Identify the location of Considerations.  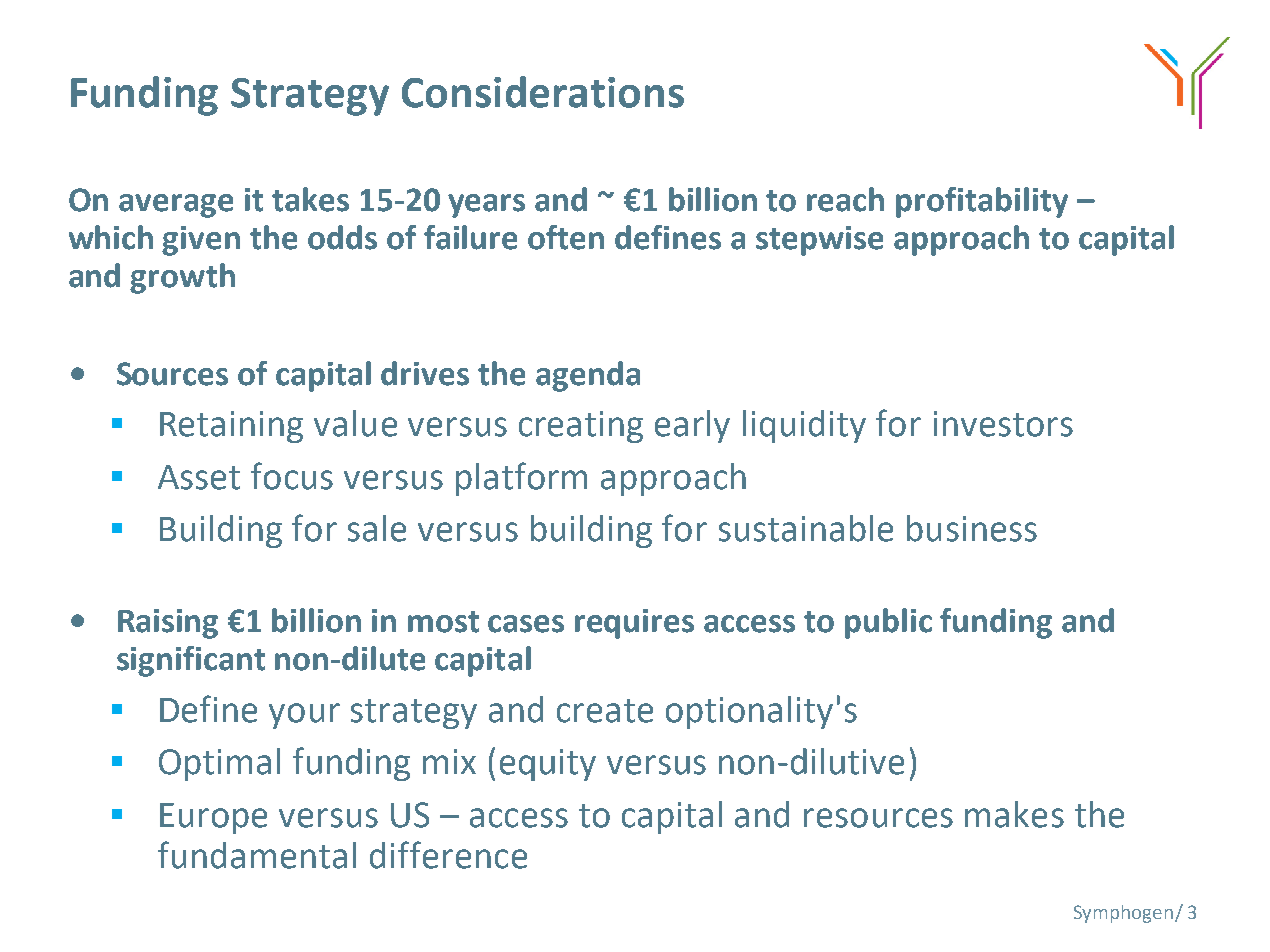
(543, 92).
